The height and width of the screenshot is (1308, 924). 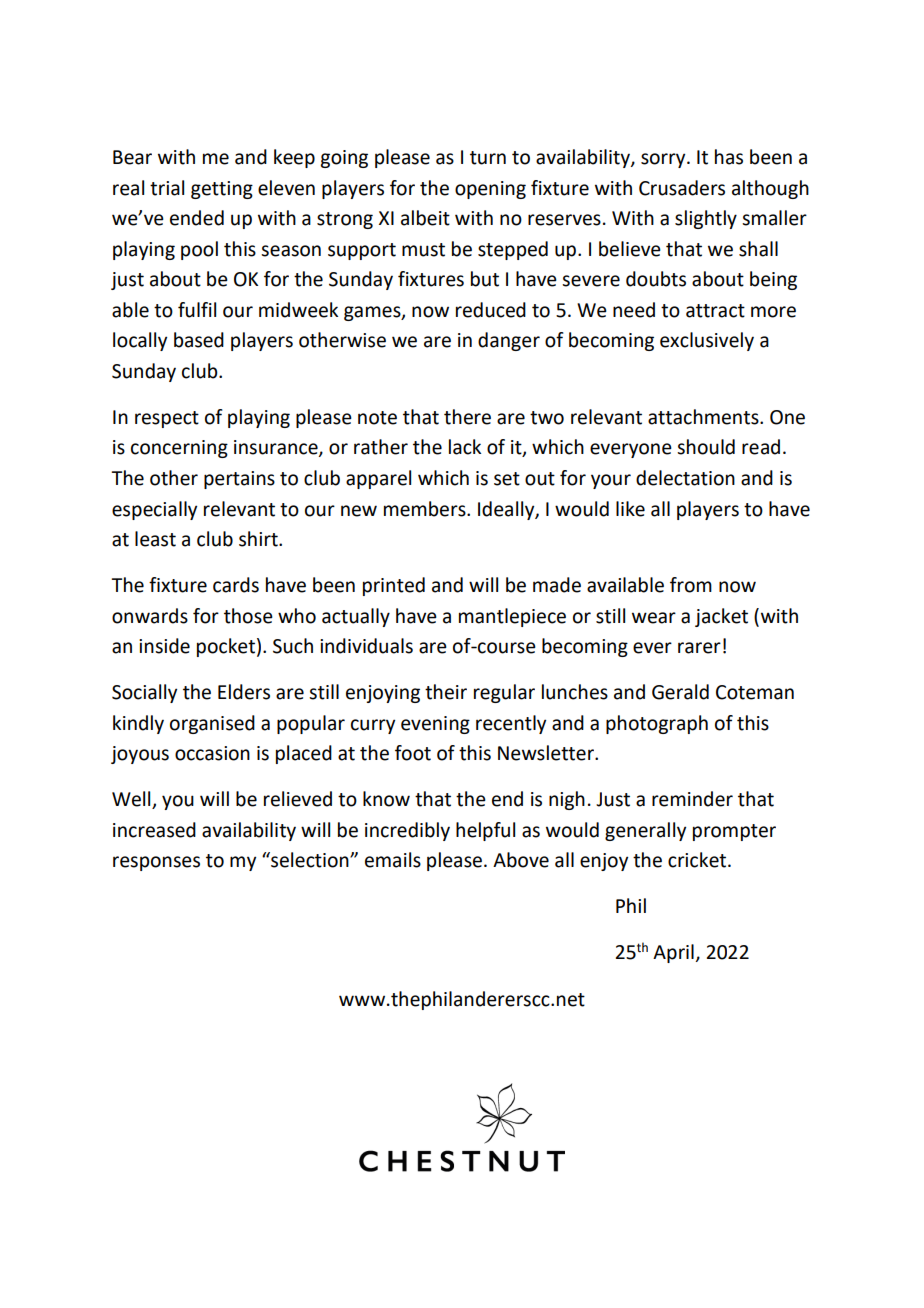 What do you see at coordinates (236, 585) in the screenshot?
I see `cards` at bounding box center [236, 585].
